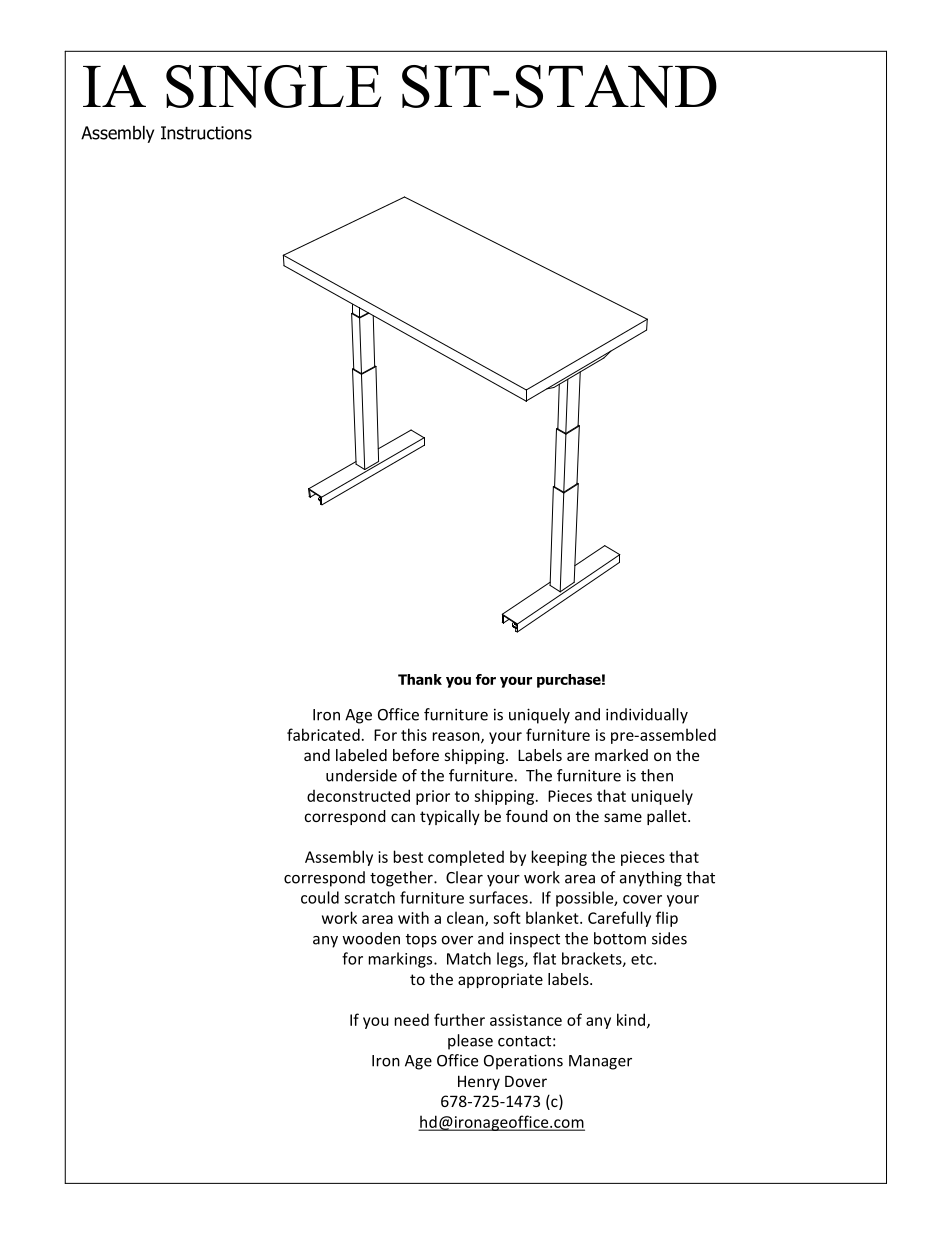 The height and width of the screenshot is (1233, 952). Describe the element at coordinates (470, 1042) in the screenshot. I see `please` at that location.
